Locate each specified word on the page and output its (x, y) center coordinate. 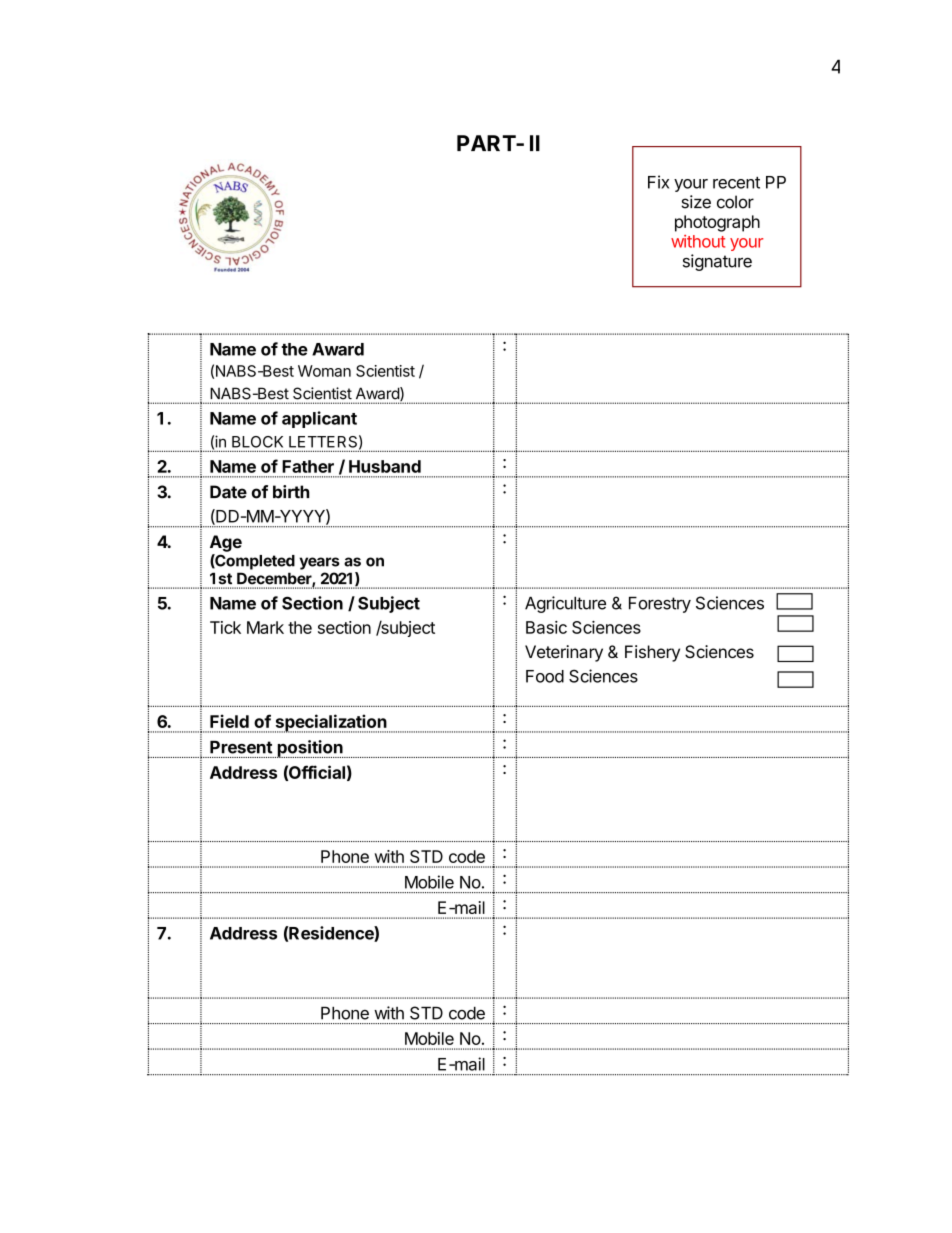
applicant (319, 419)
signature (717, 262)
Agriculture (565, 604)
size (696, 202)
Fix (658, 182)
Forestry (660, 605)
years (319, 563)
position (310, 749)
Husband (385, 466)
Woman (324, 371)
